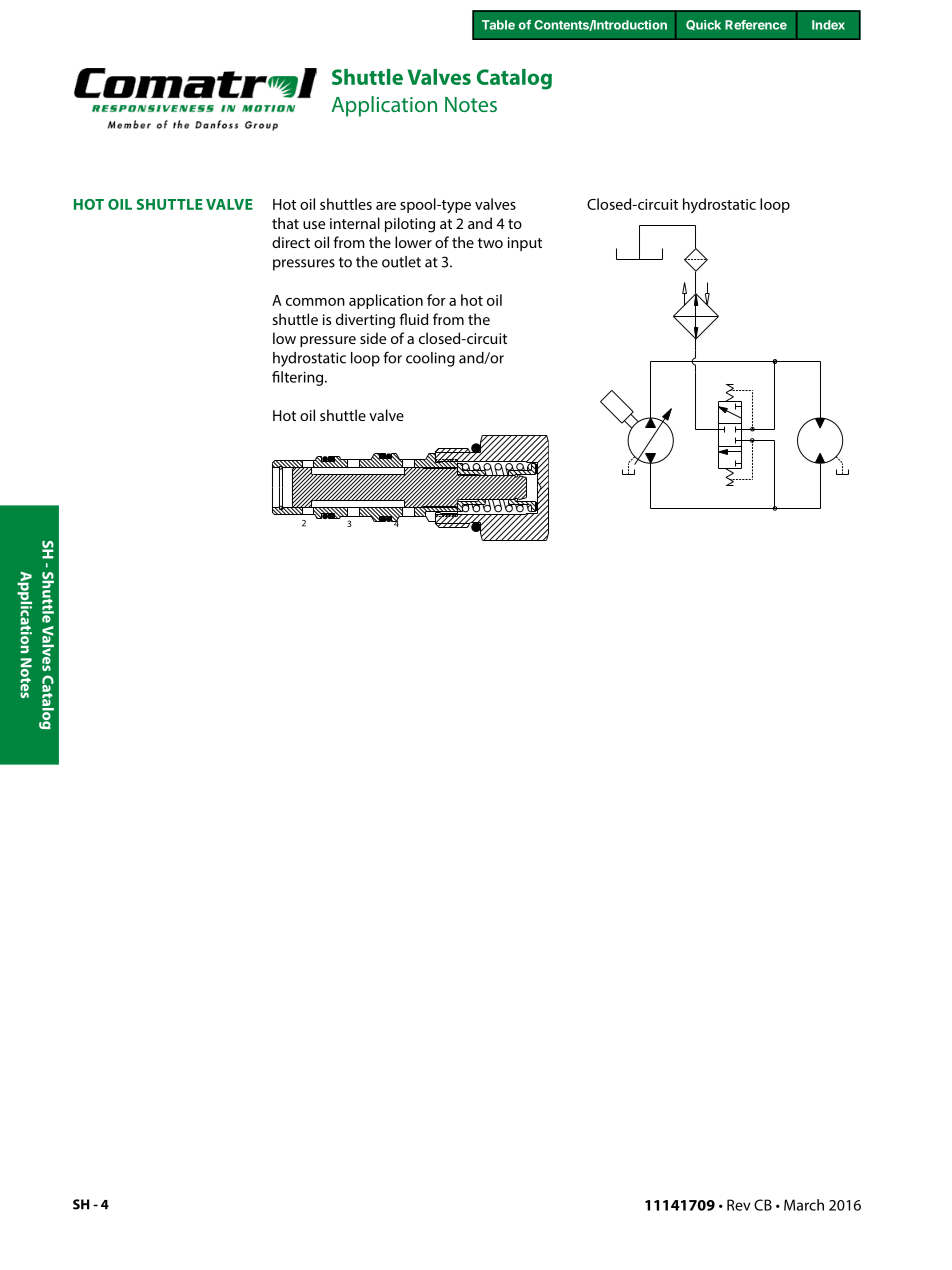  Describe the element at coordinates (804, 1205) in the screenshot. I see `March` at that location.
